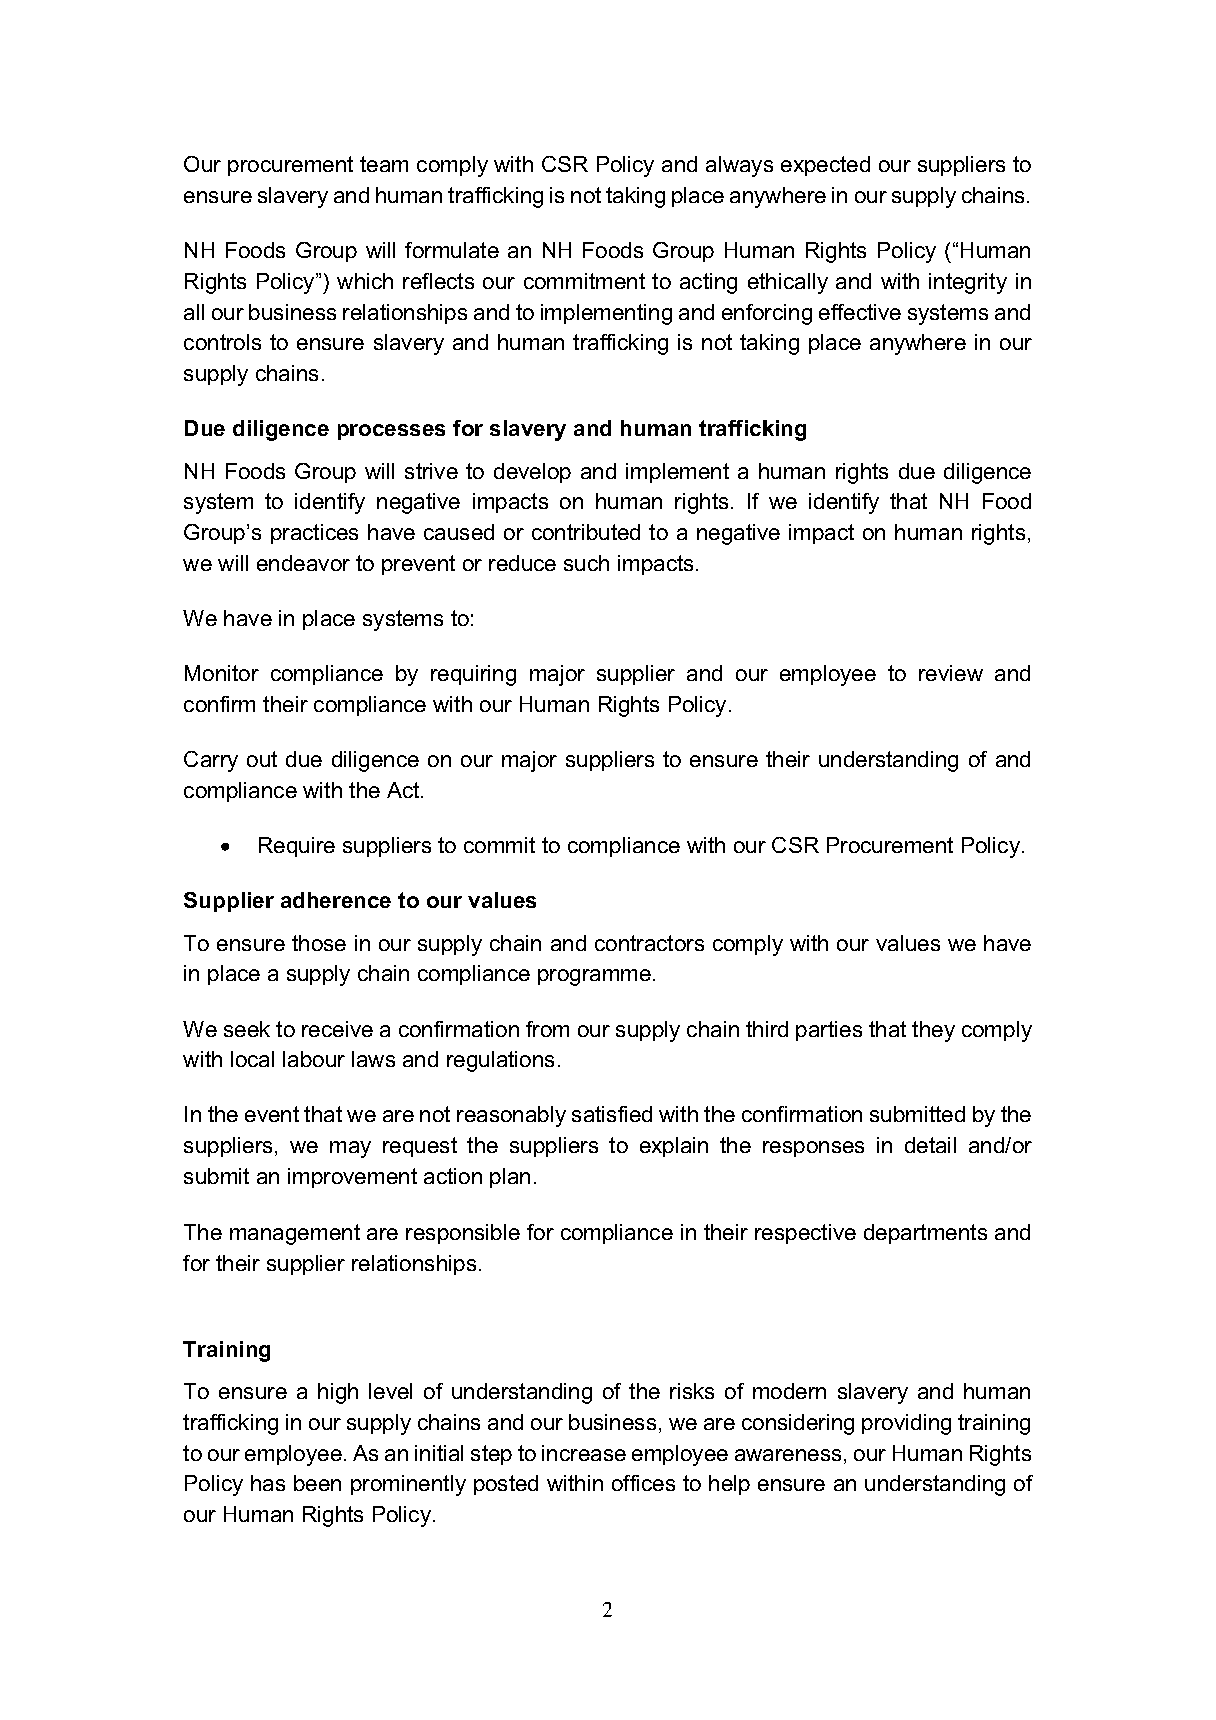  Describe the element at coordinates (584, 1453) in the screenshot. I see `increase` at that location.
